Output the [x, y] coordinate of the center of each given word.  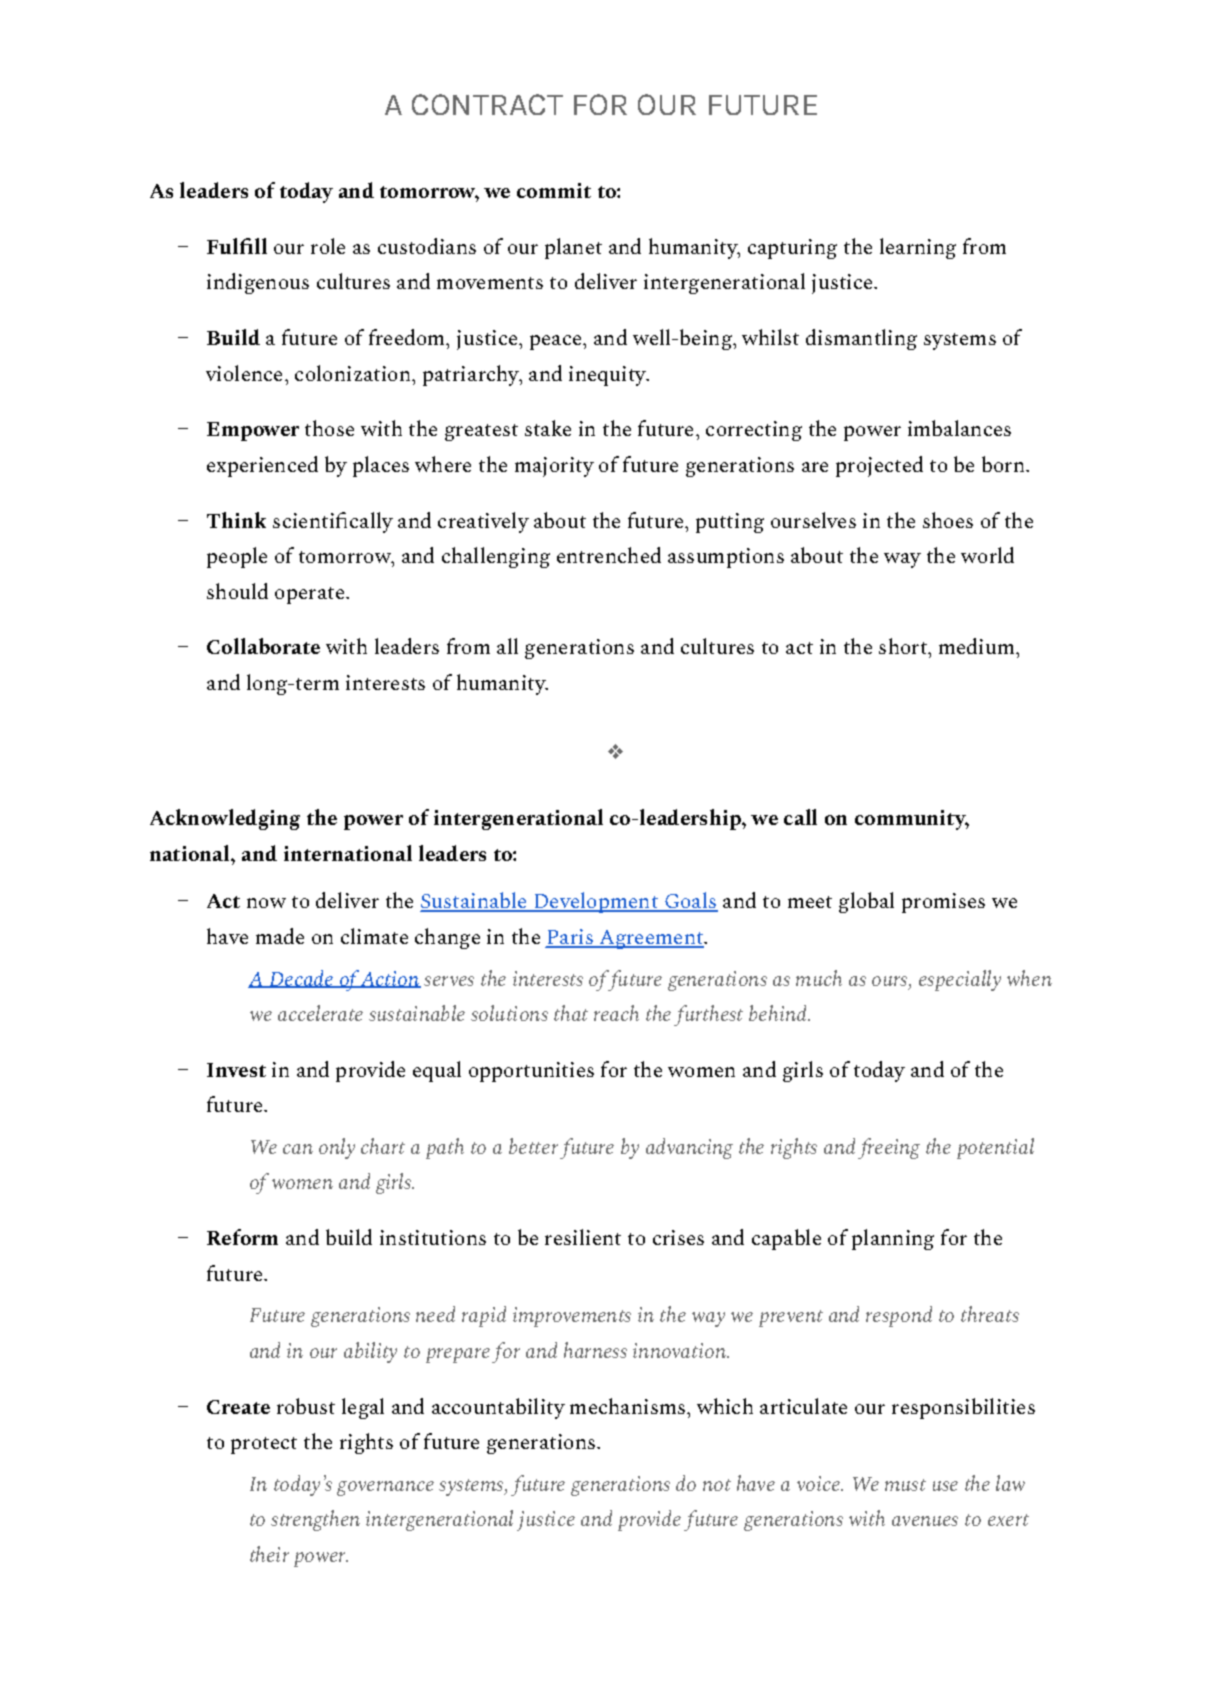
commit [554, 190]
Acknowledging [225, 819]
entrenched [609, 555]
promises [943, 903]
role [328, 246]
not [717, 1485]
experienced [262, 466]
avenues [925, 1521]
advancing [689, 1148]
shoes [948, 520]
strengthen [315, 1520]
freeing [889, 1148]
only [337, 1148]
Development [596, 902]
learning [918, 248]
